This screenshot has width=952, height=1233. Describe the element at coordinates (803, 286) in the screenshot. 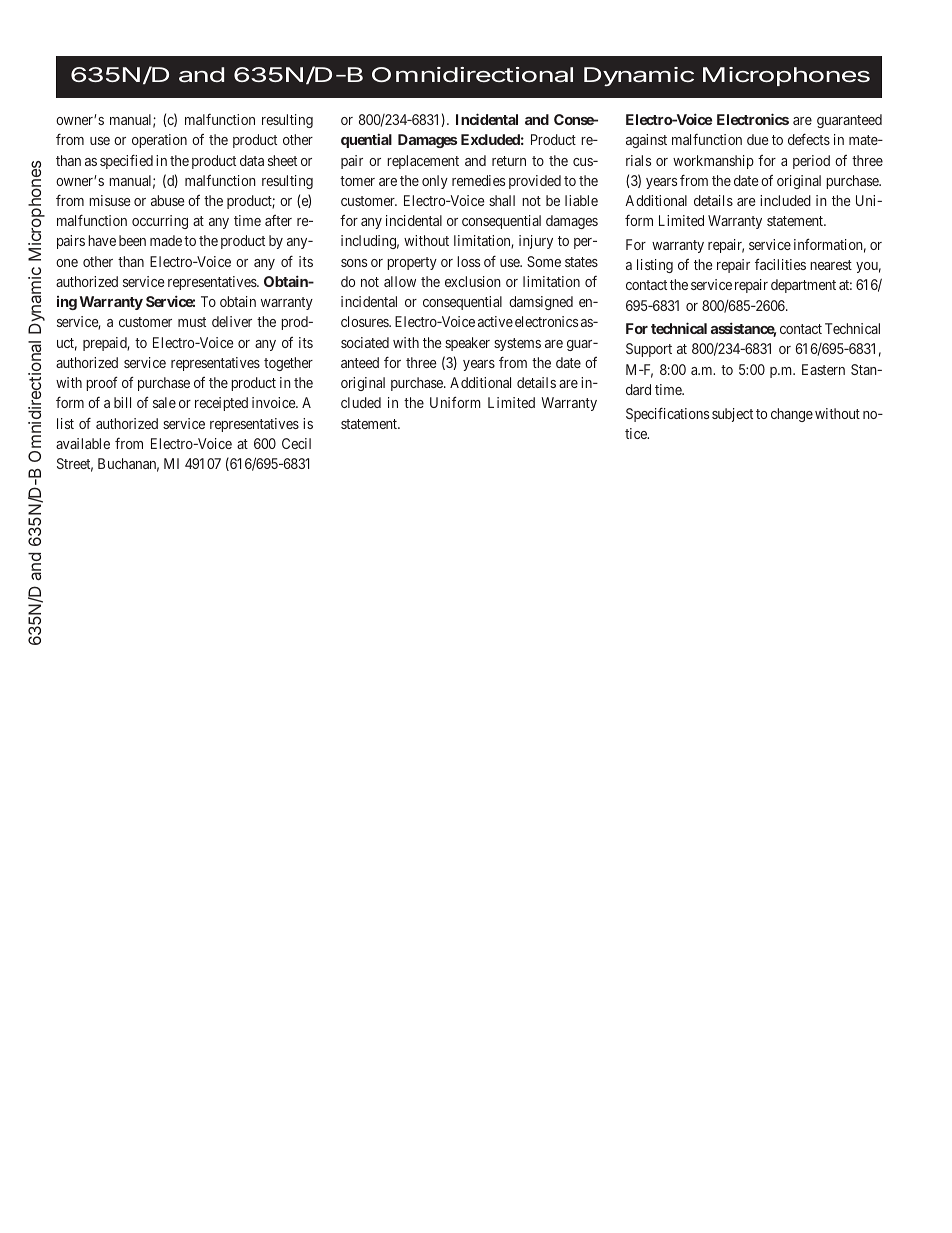

I see `department` at that location.
